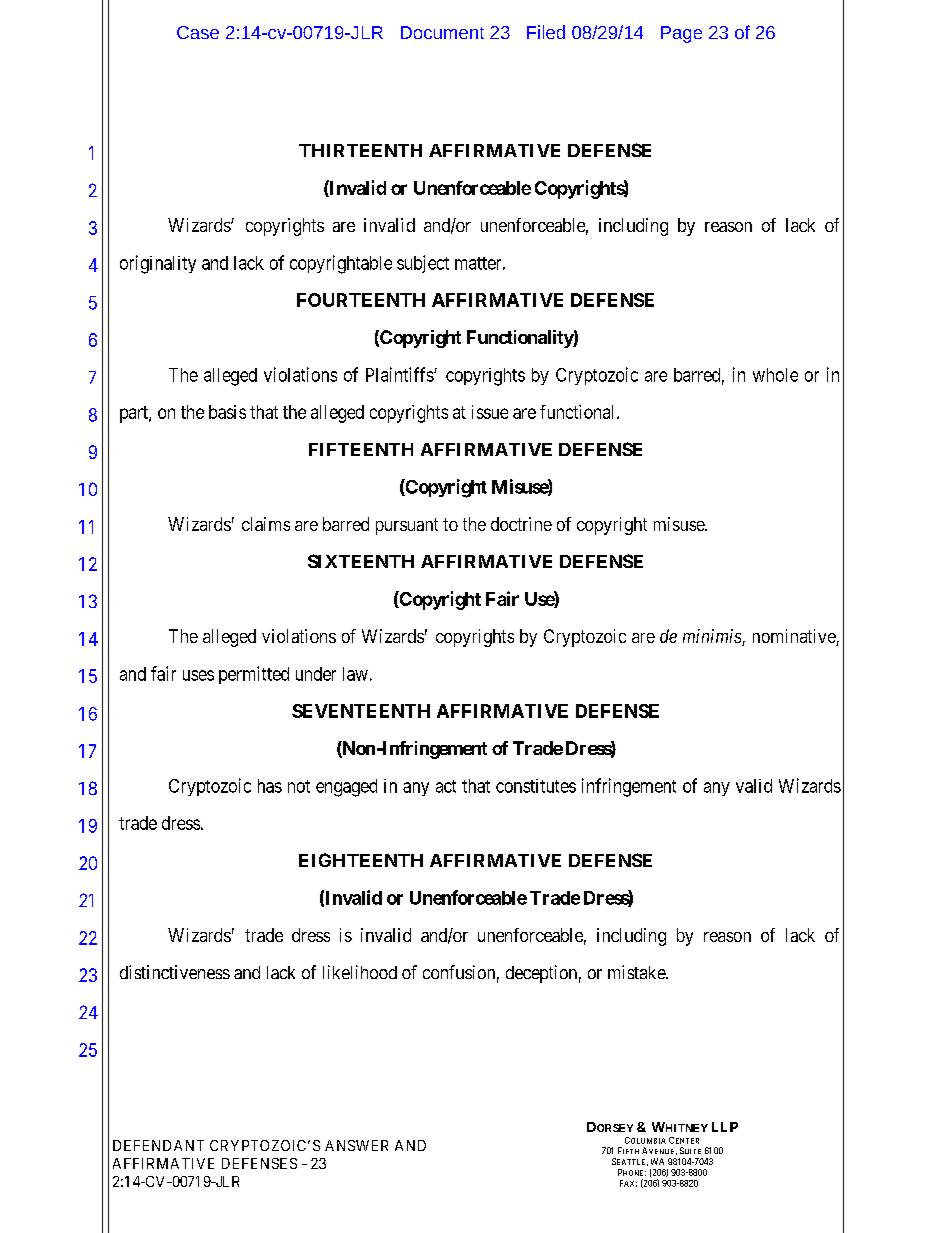  What do you see at coordinates (490, 412) in the image?
I see `issue` at bounding box center [490, 412].
